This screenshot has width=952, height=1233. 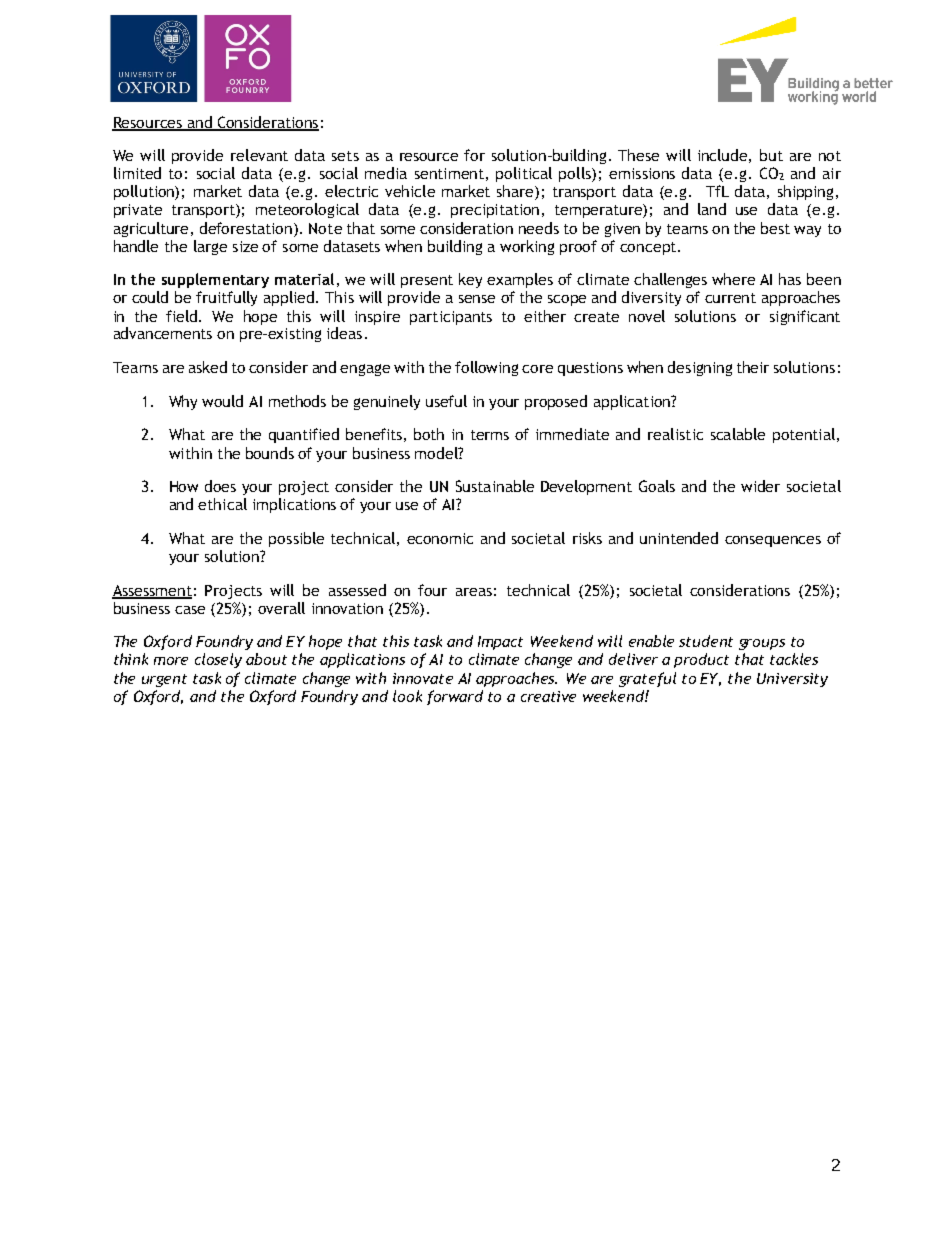 What do you see at coordinates (449, 173) in the screenshot?
I see `sentiment` at bounding box center [449, 173].
